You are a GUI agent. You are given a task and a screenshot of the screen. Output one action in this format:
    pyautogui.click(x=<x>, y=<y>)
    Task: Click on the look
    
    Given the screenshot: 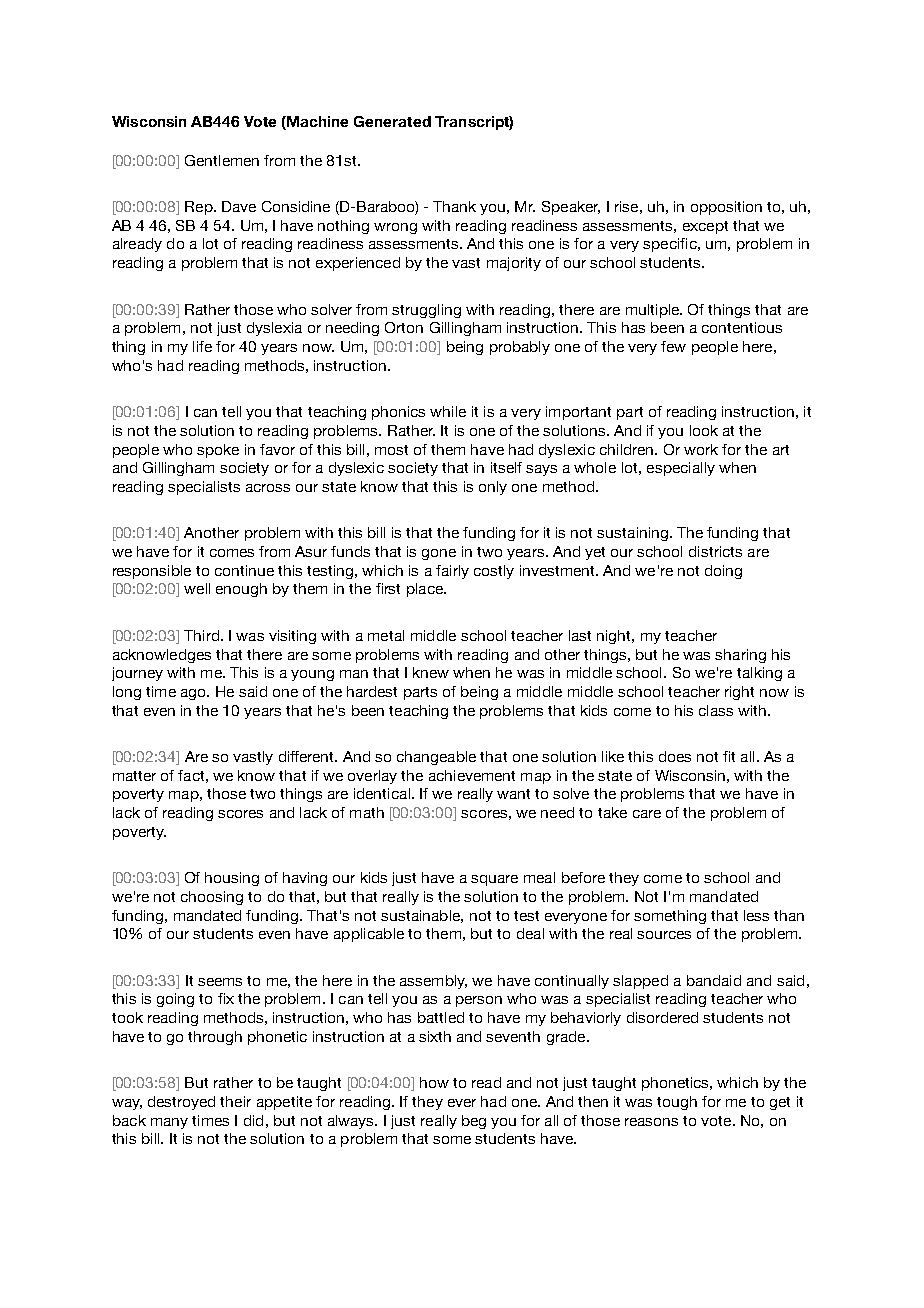 What is the action you would take?
    pyautogui.click(x=704, y=430)
